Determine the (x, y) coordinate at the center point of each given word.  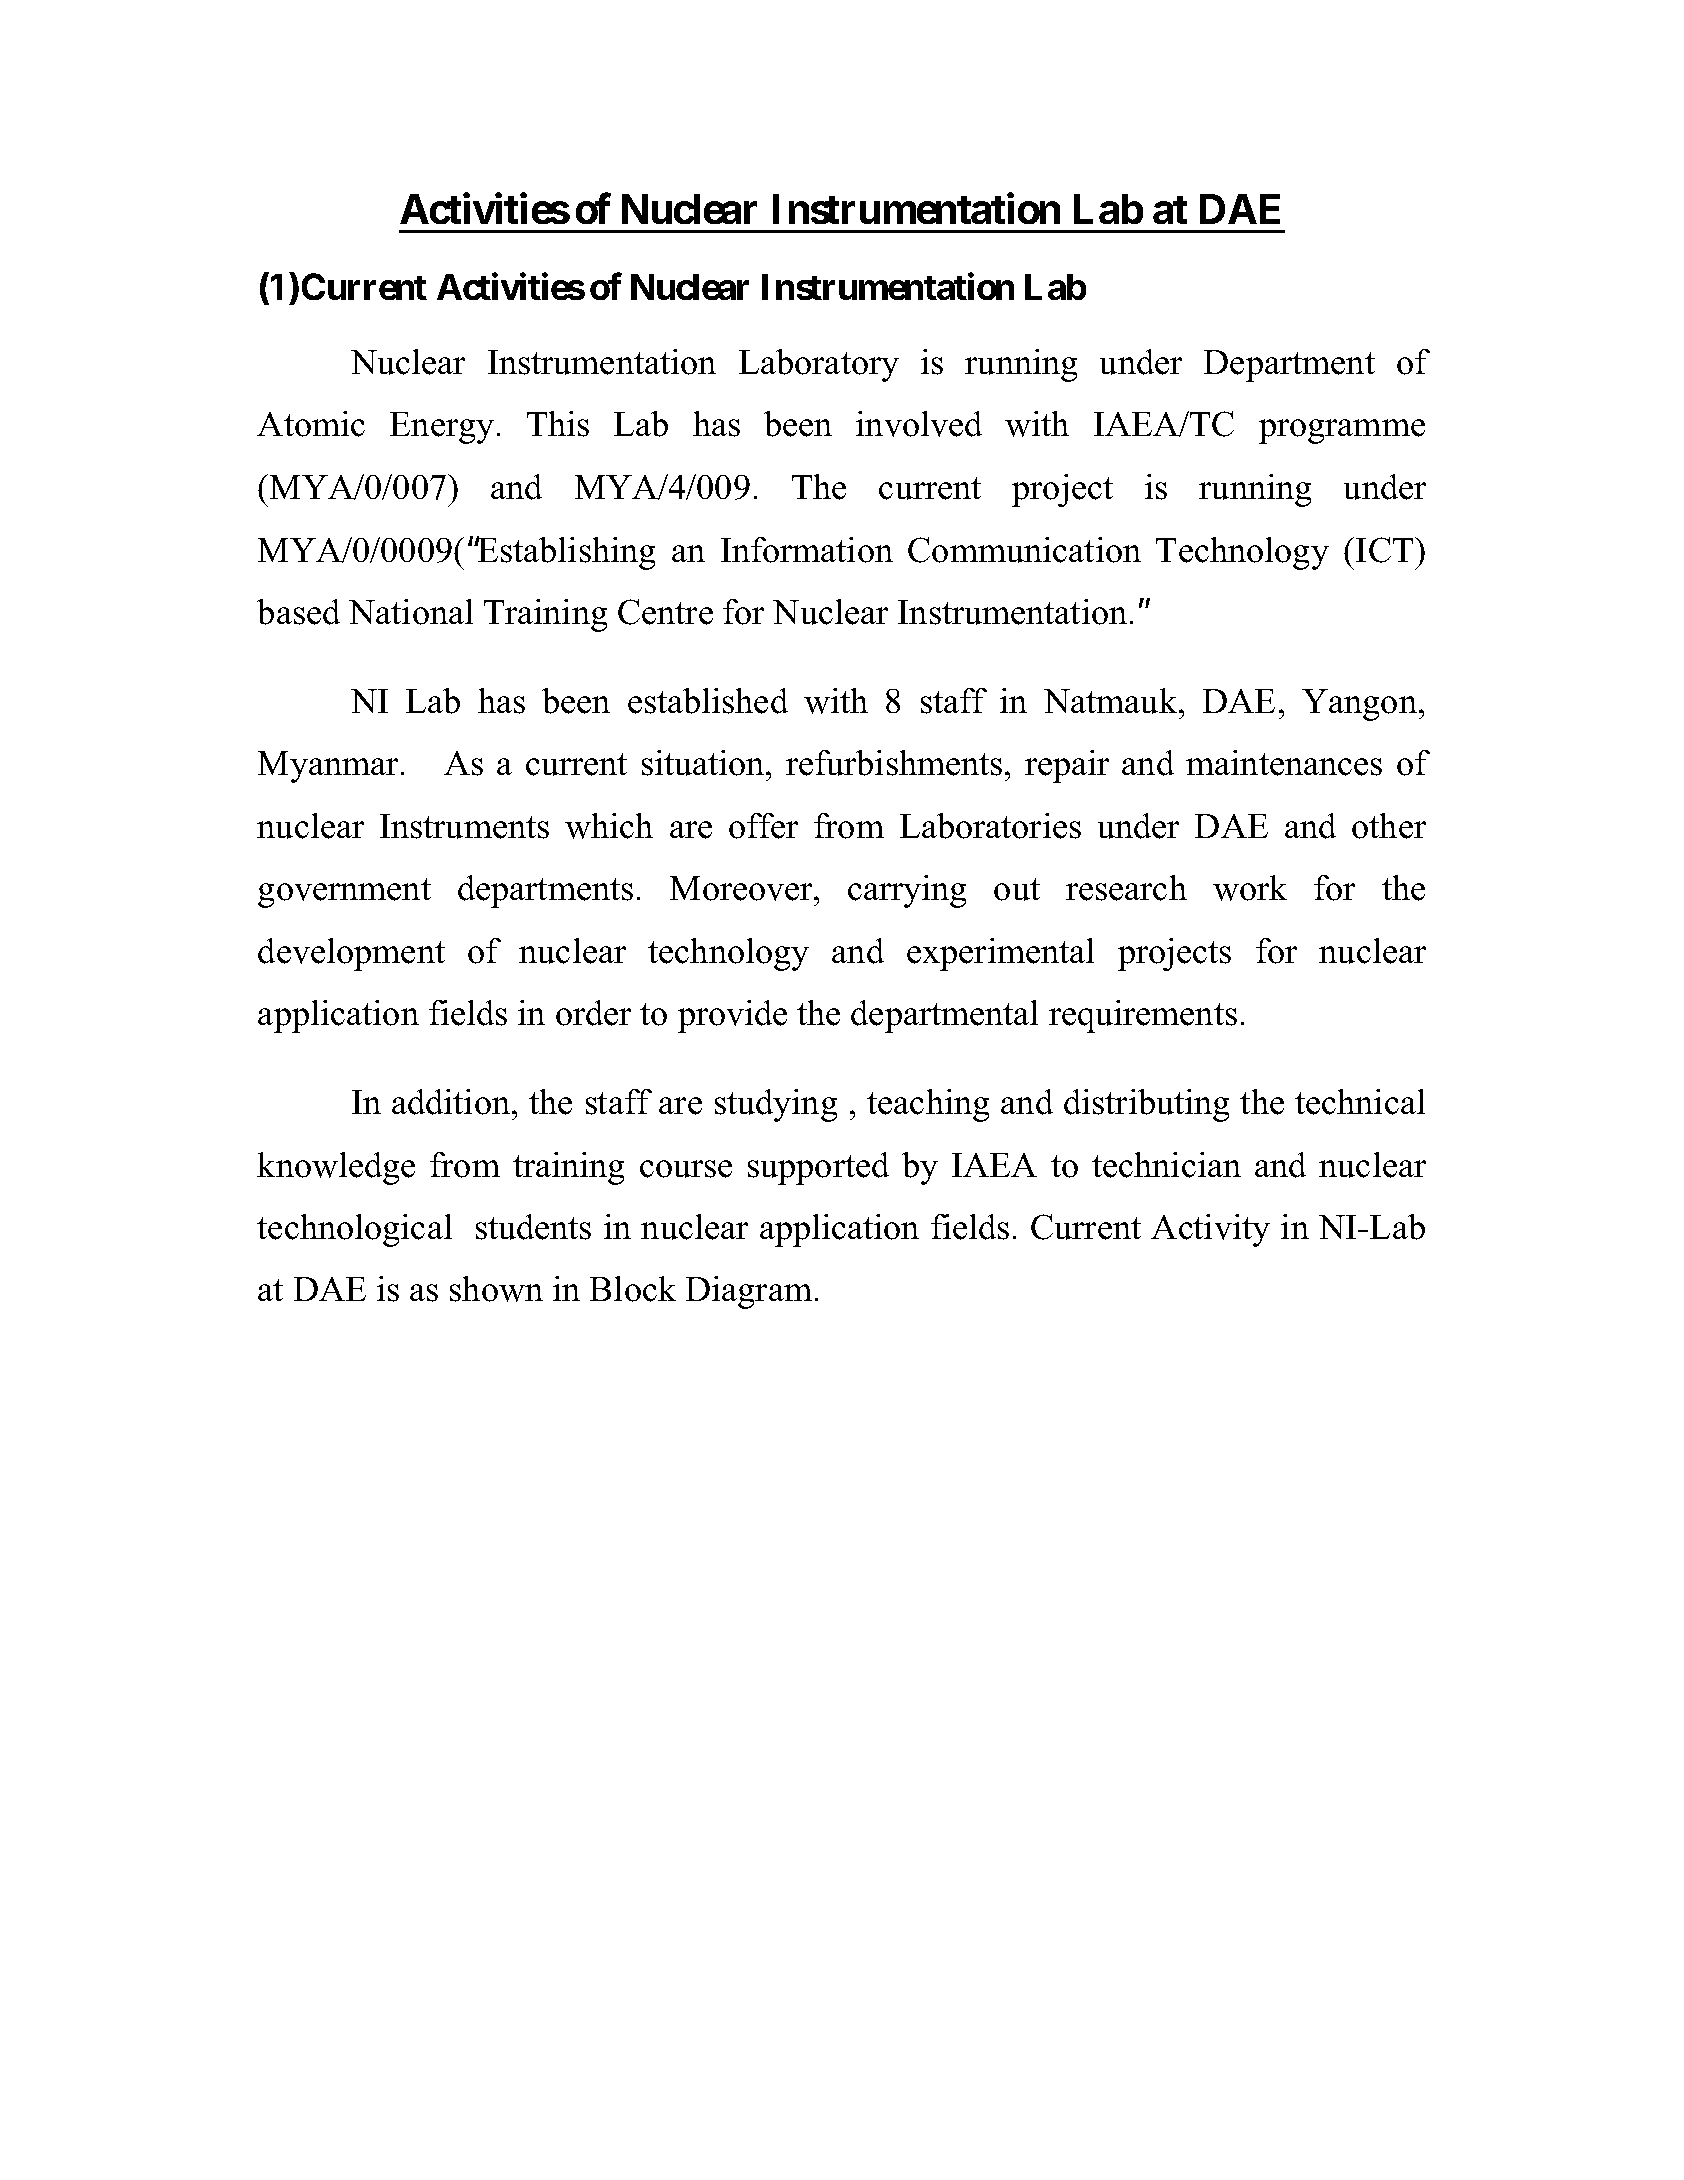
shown (496, 1289)
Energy (442, 428)
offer (763, 826)
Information (807, 550)
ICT (1386, 550)
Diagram (749, 1292)
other (1389, 826)
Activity (1210, 1230)
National (411, 612)
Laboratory (819, 365)
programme (1342, 431)
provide (732, 1016)
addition (452, 1102)
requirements (1143, 1016)
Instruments (464, 826)
